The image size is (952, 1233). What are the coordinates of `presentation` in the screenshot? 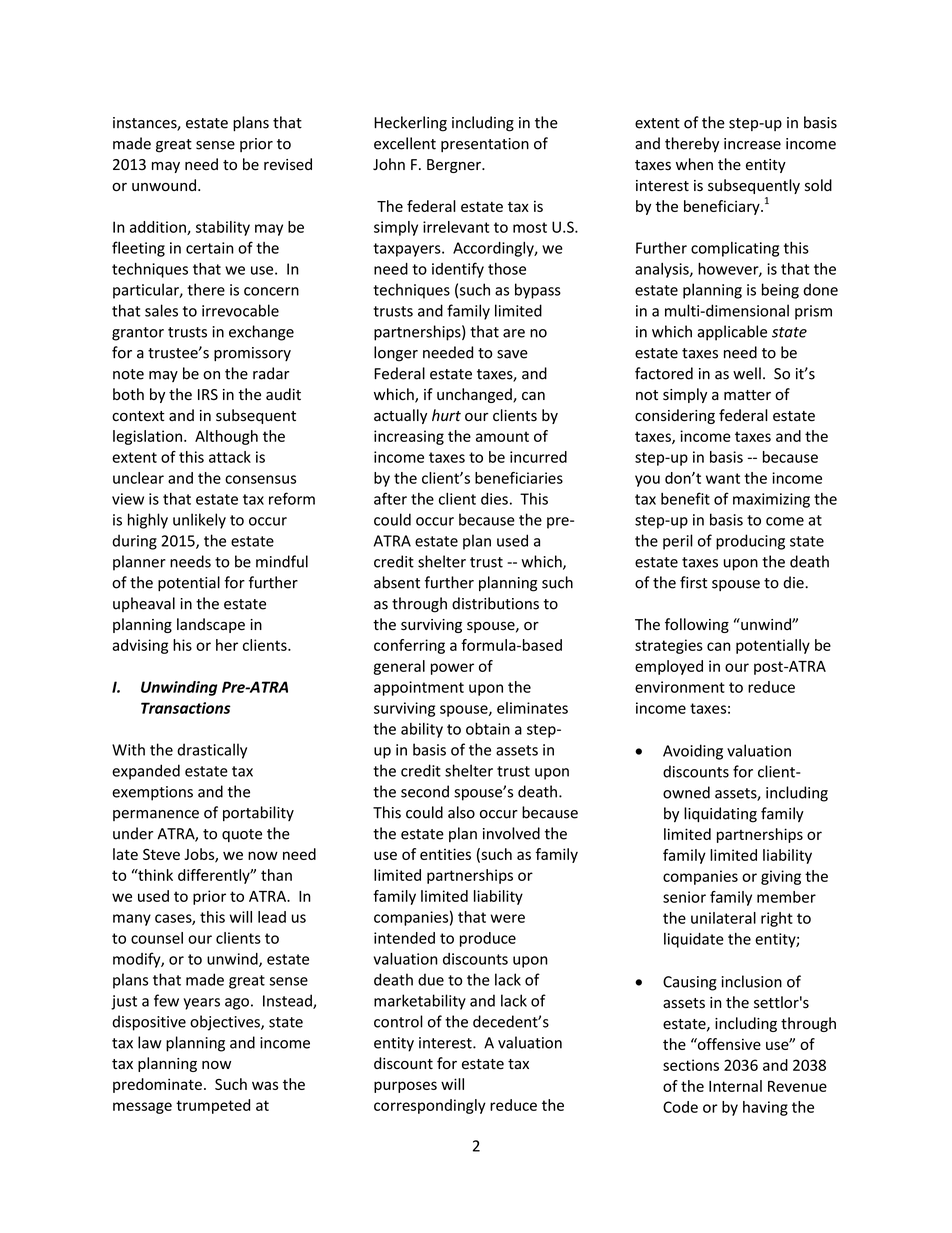 It's located at (485, 145).
